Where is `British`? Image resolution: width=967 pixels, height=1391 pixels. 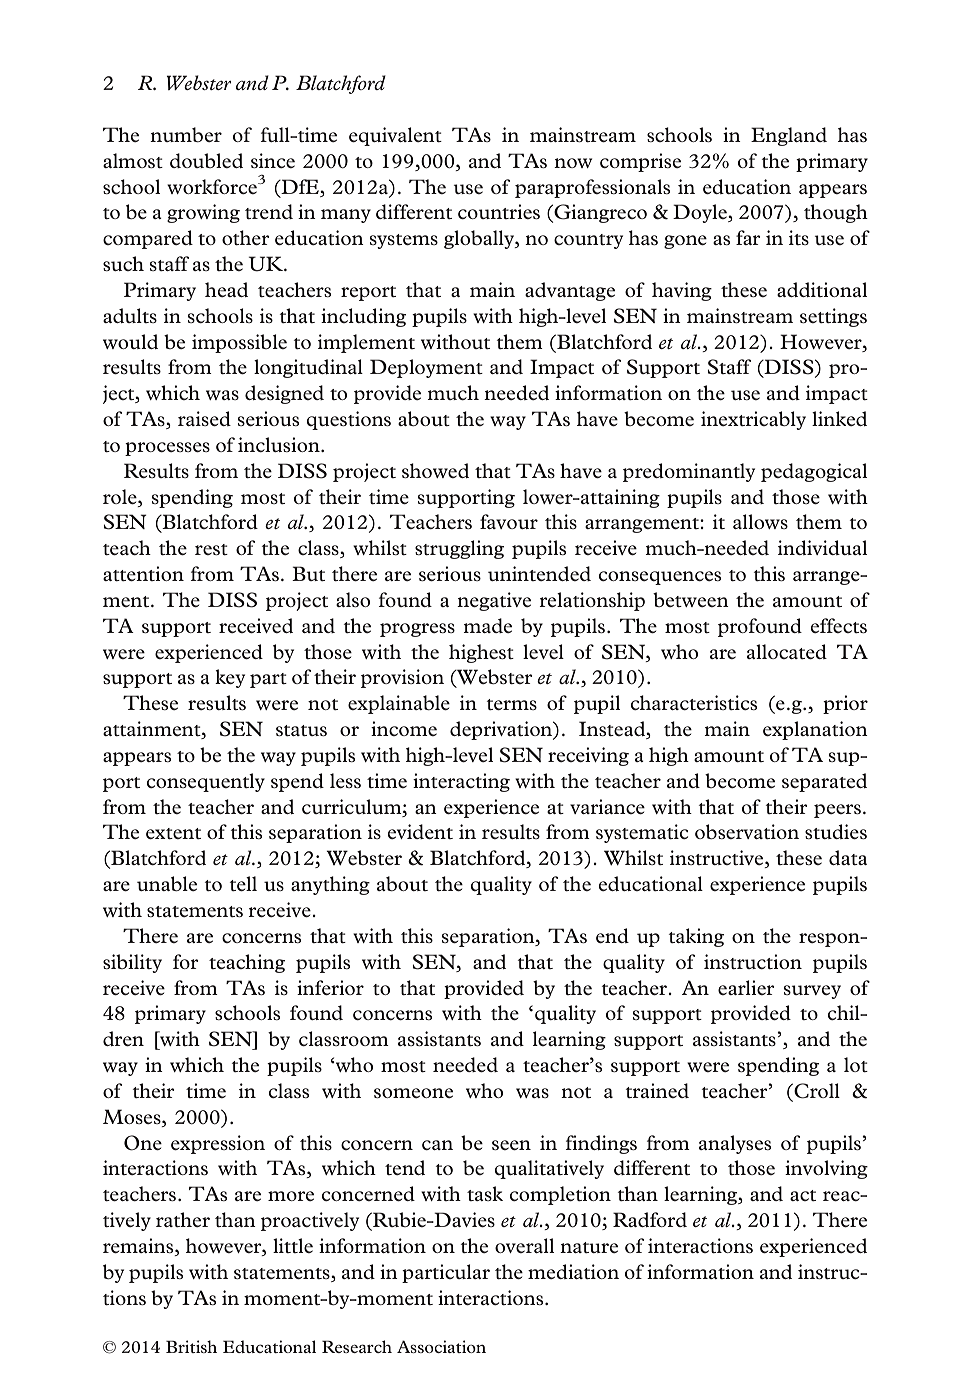
British is located at coordinates (191, 1346).
